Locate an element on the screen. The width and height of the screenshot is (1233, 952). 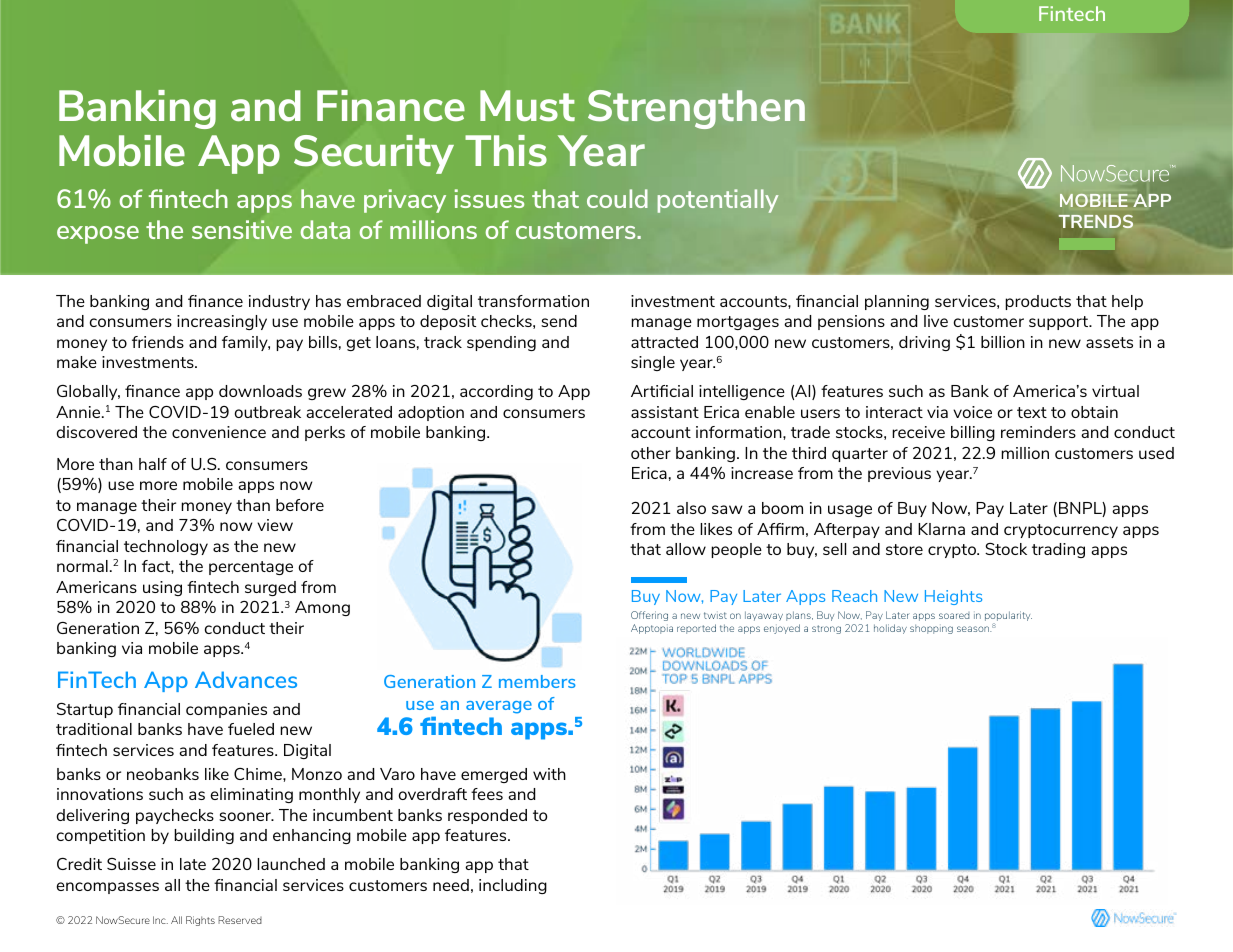
view is located at coordinates (275, 525).
